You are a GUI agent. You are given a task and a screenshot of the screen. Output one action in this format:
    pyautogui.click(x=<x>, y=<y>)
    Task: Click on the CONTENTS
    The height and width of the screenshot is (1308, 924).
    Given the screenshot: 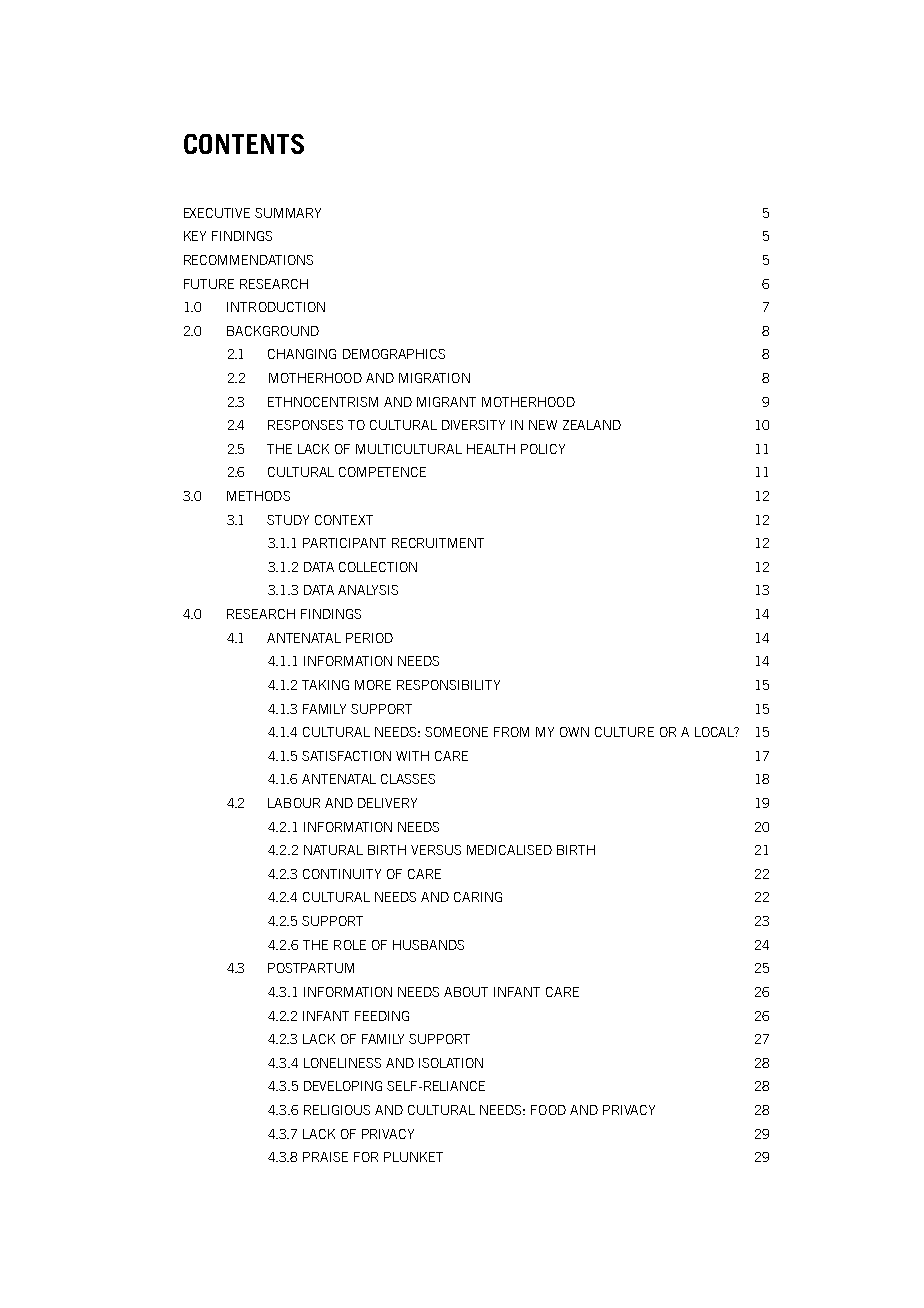 What is the action you would take?
    pyautogui.click(x=244, y=144)
